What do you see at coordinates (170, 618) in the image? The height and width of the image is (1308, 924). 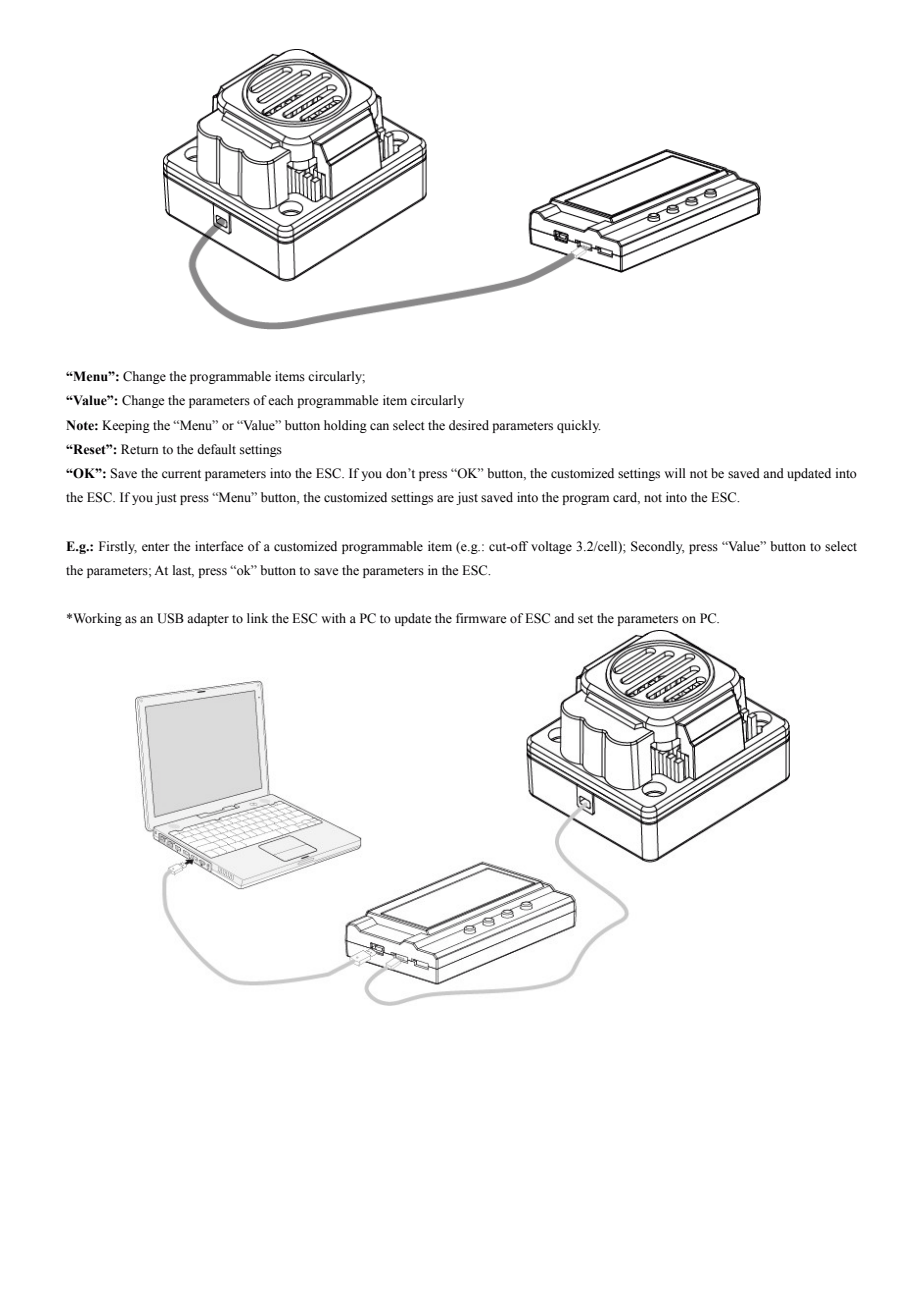 I see `USB` at bounding box center [170, 618].
